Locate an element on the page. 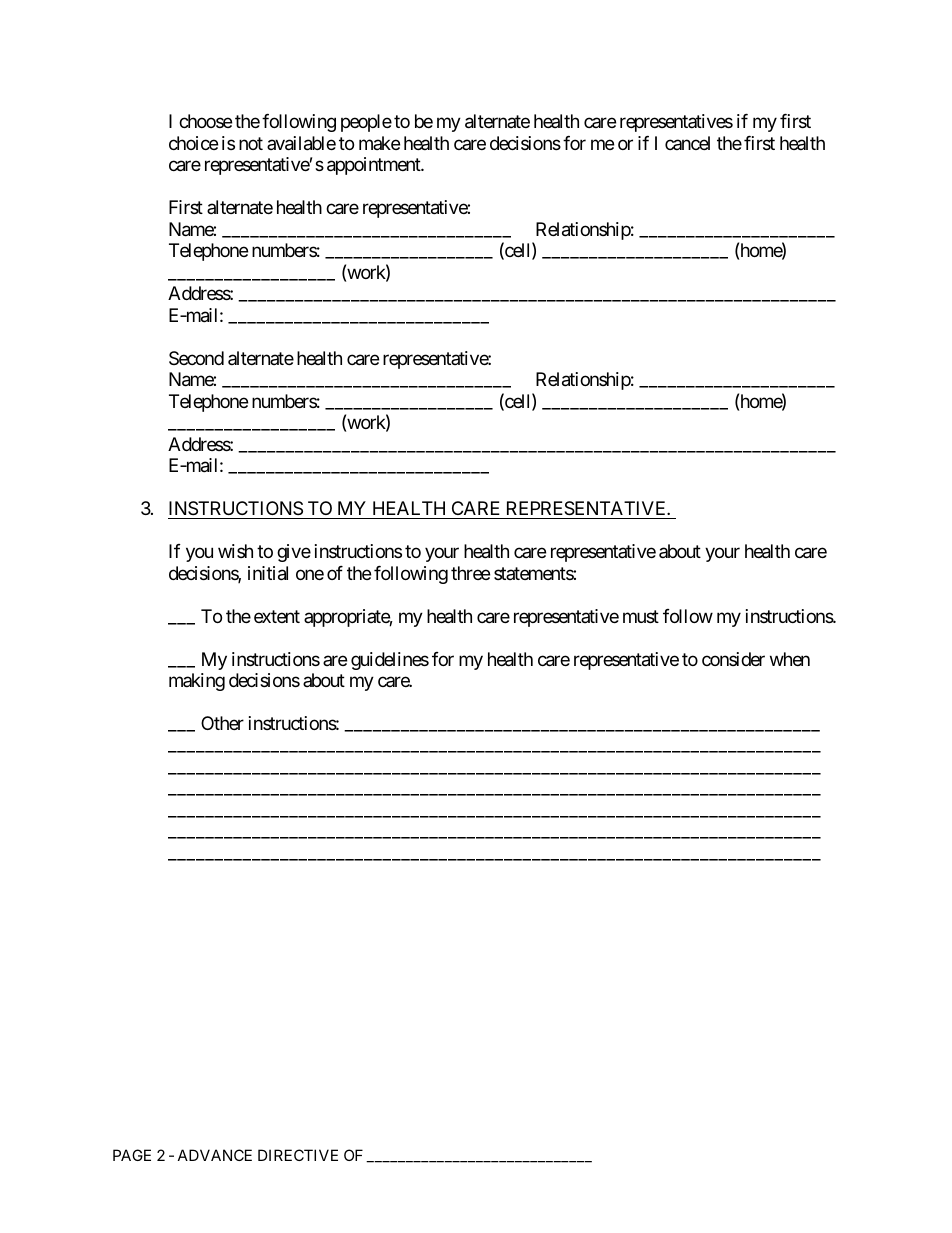 Image resolution: width=952 pixels, height=1233 pixels. Other is located at coordinates (222, 723).
